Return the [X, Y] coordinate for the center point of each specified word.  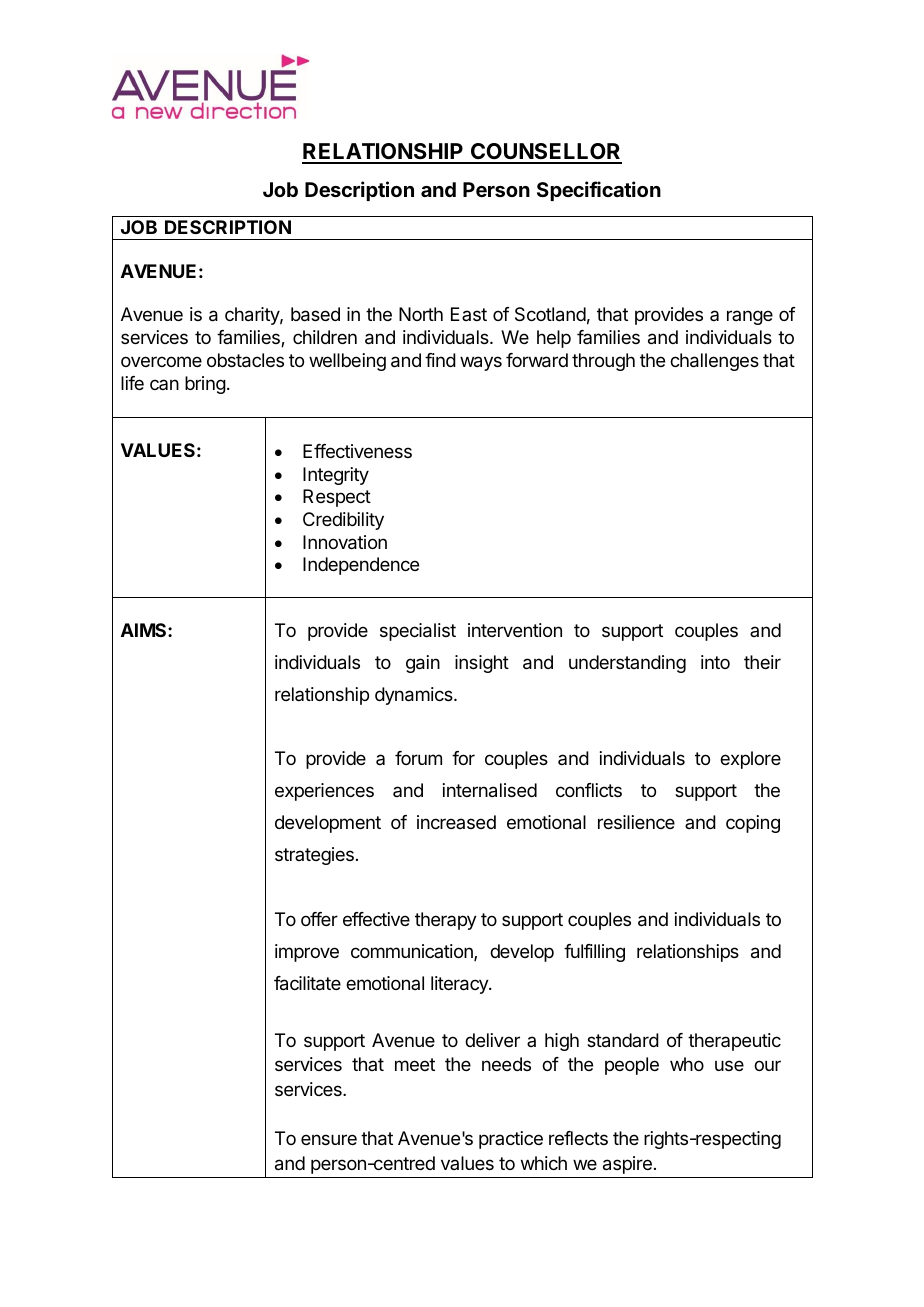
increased [456, 822]
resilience [636, 822]
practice [511, 1140]
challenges [714, 362]
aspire [627, 1165]
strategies [314, 856]
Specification [599, 191]
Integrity [336, 476]
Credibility [343, 521]
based [315, 314]
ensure [329, 1139]
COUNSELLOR [545, 153]
